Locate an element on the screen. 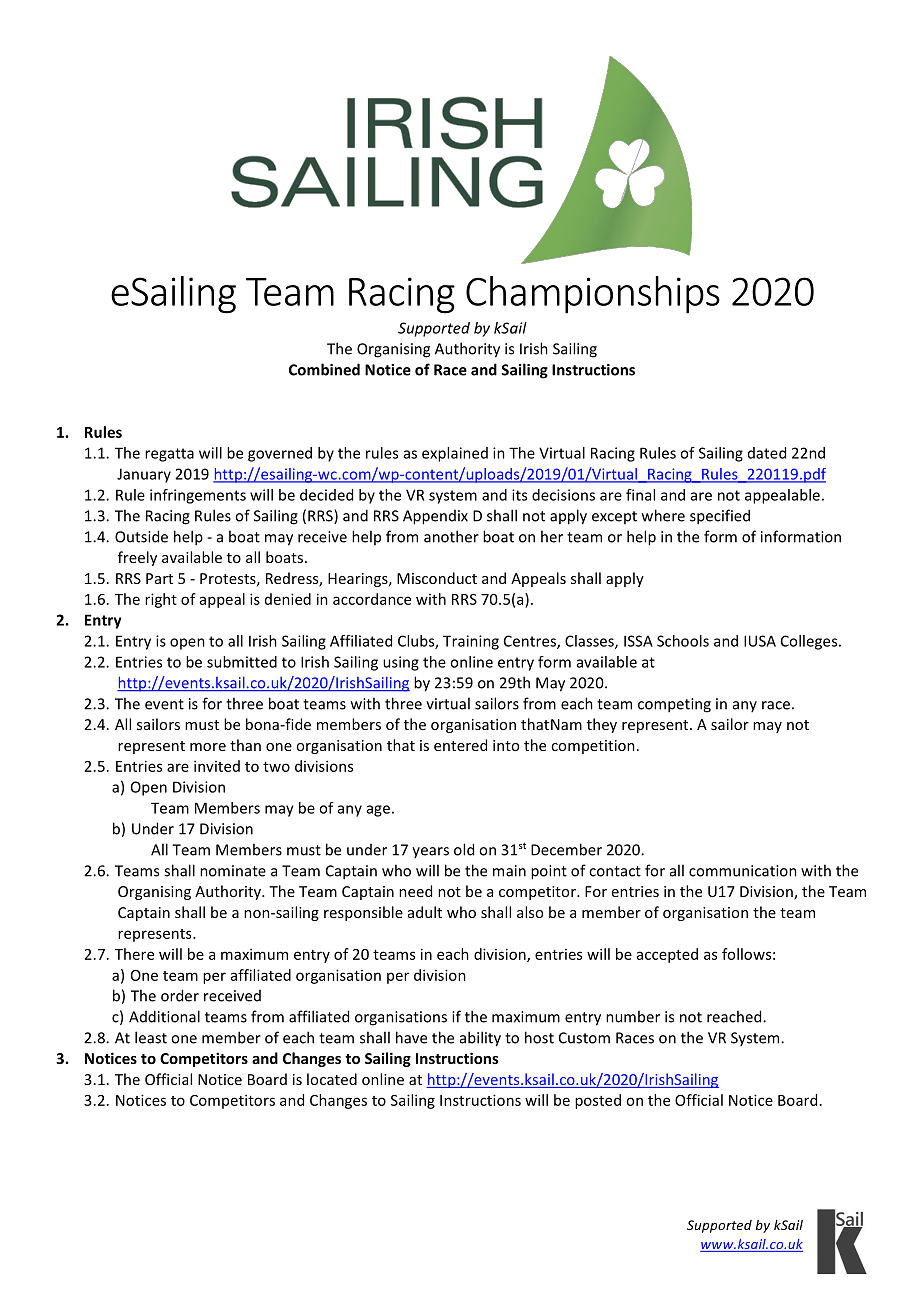 Image resolution: width=924 pixels, height=1309 pixels. Championships is located at coordinates (593, 295).
